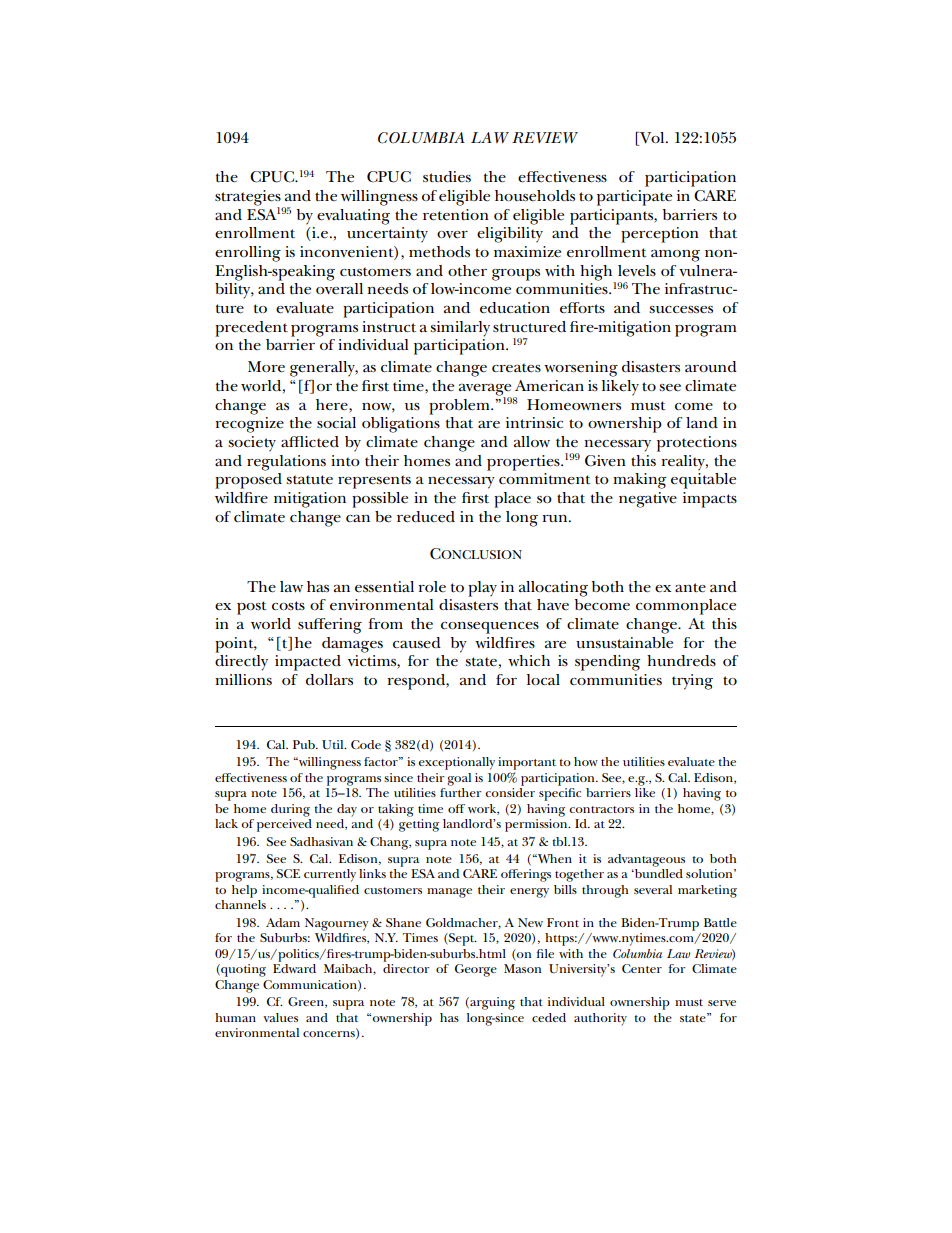 The image size is (952, 1233). I want to click on play, so click(482, 589).
